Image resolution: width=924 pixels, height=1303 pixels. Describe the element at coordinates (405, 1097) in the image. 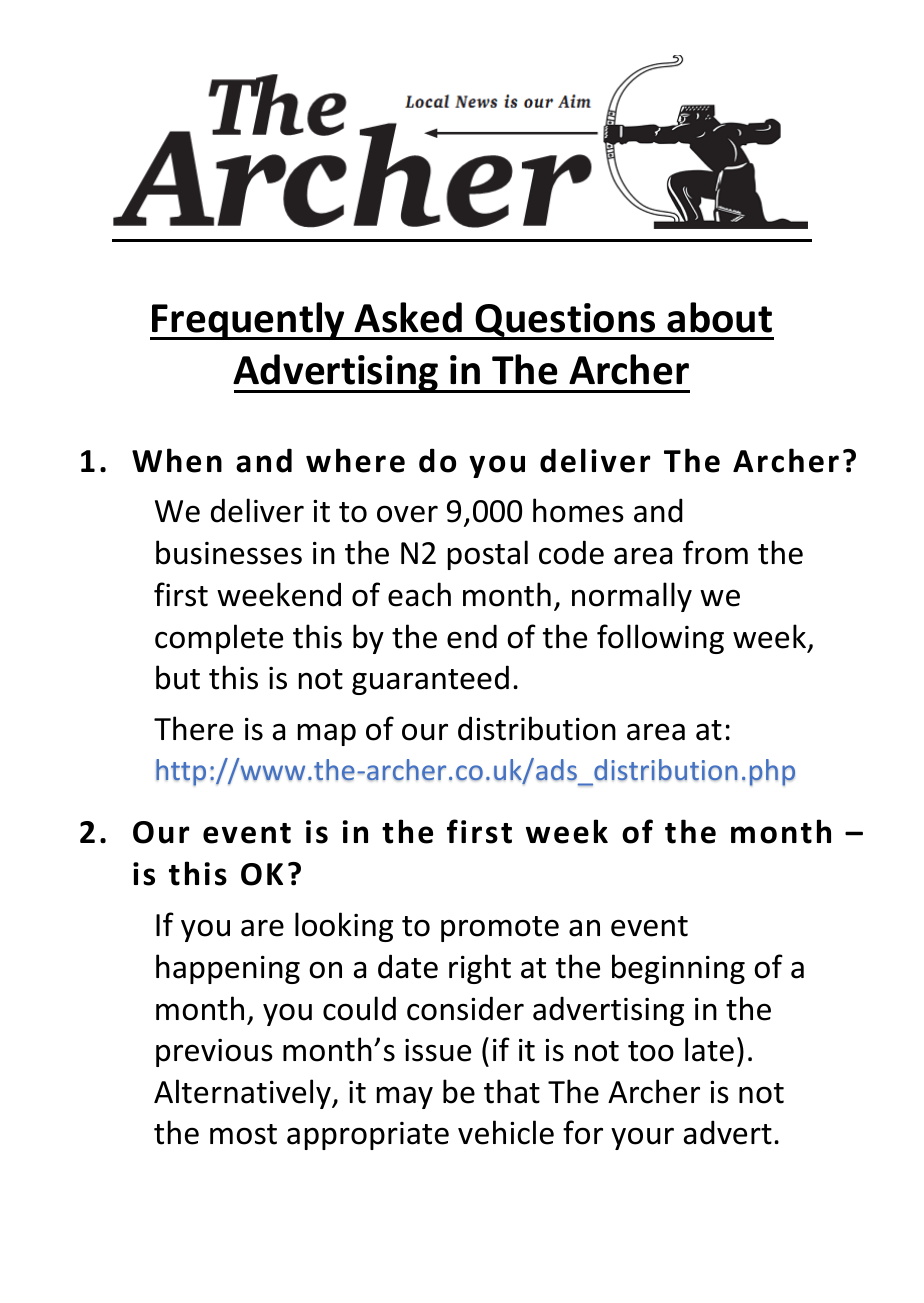

I see `may` at that location.
